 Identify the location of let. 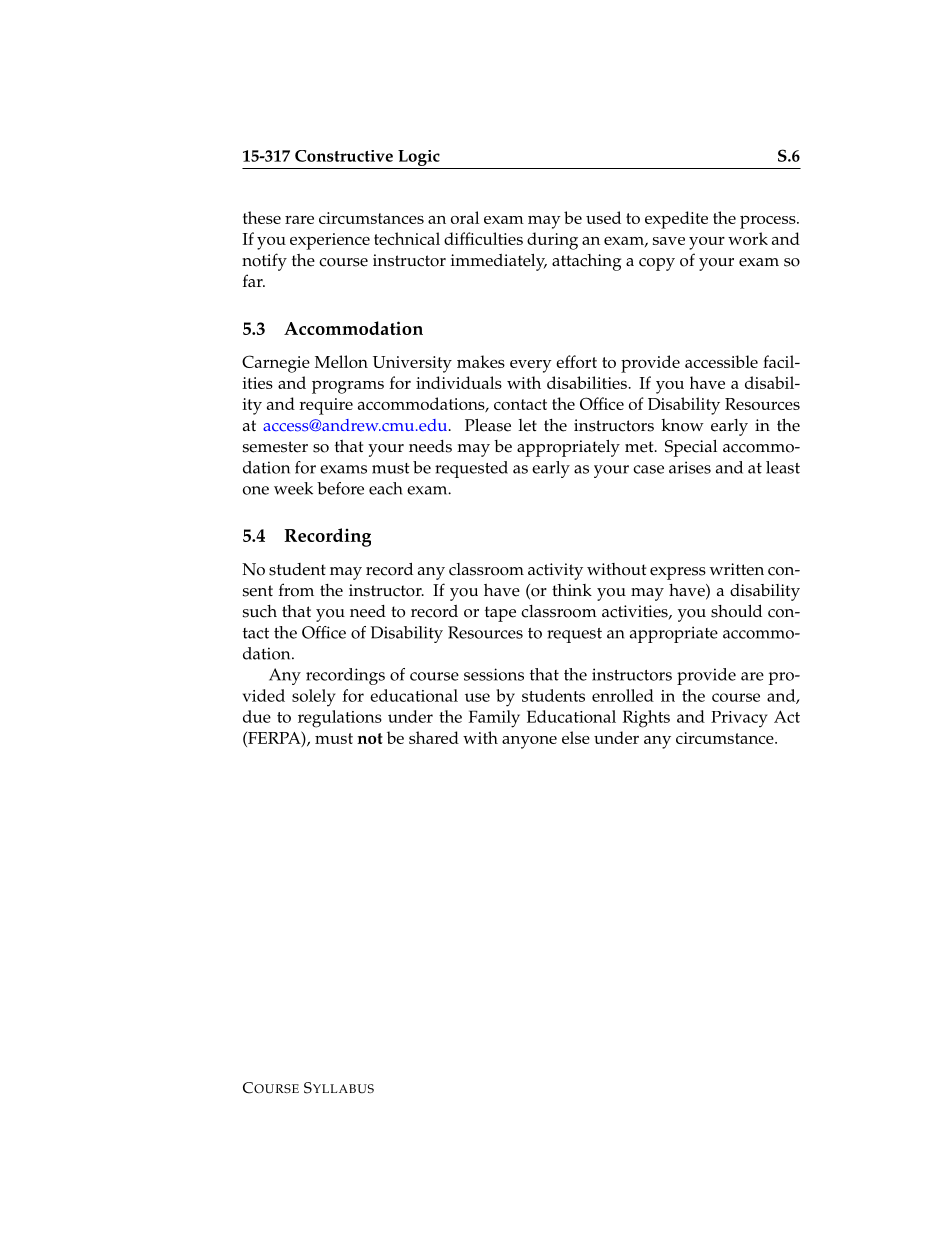
(528, 425).
